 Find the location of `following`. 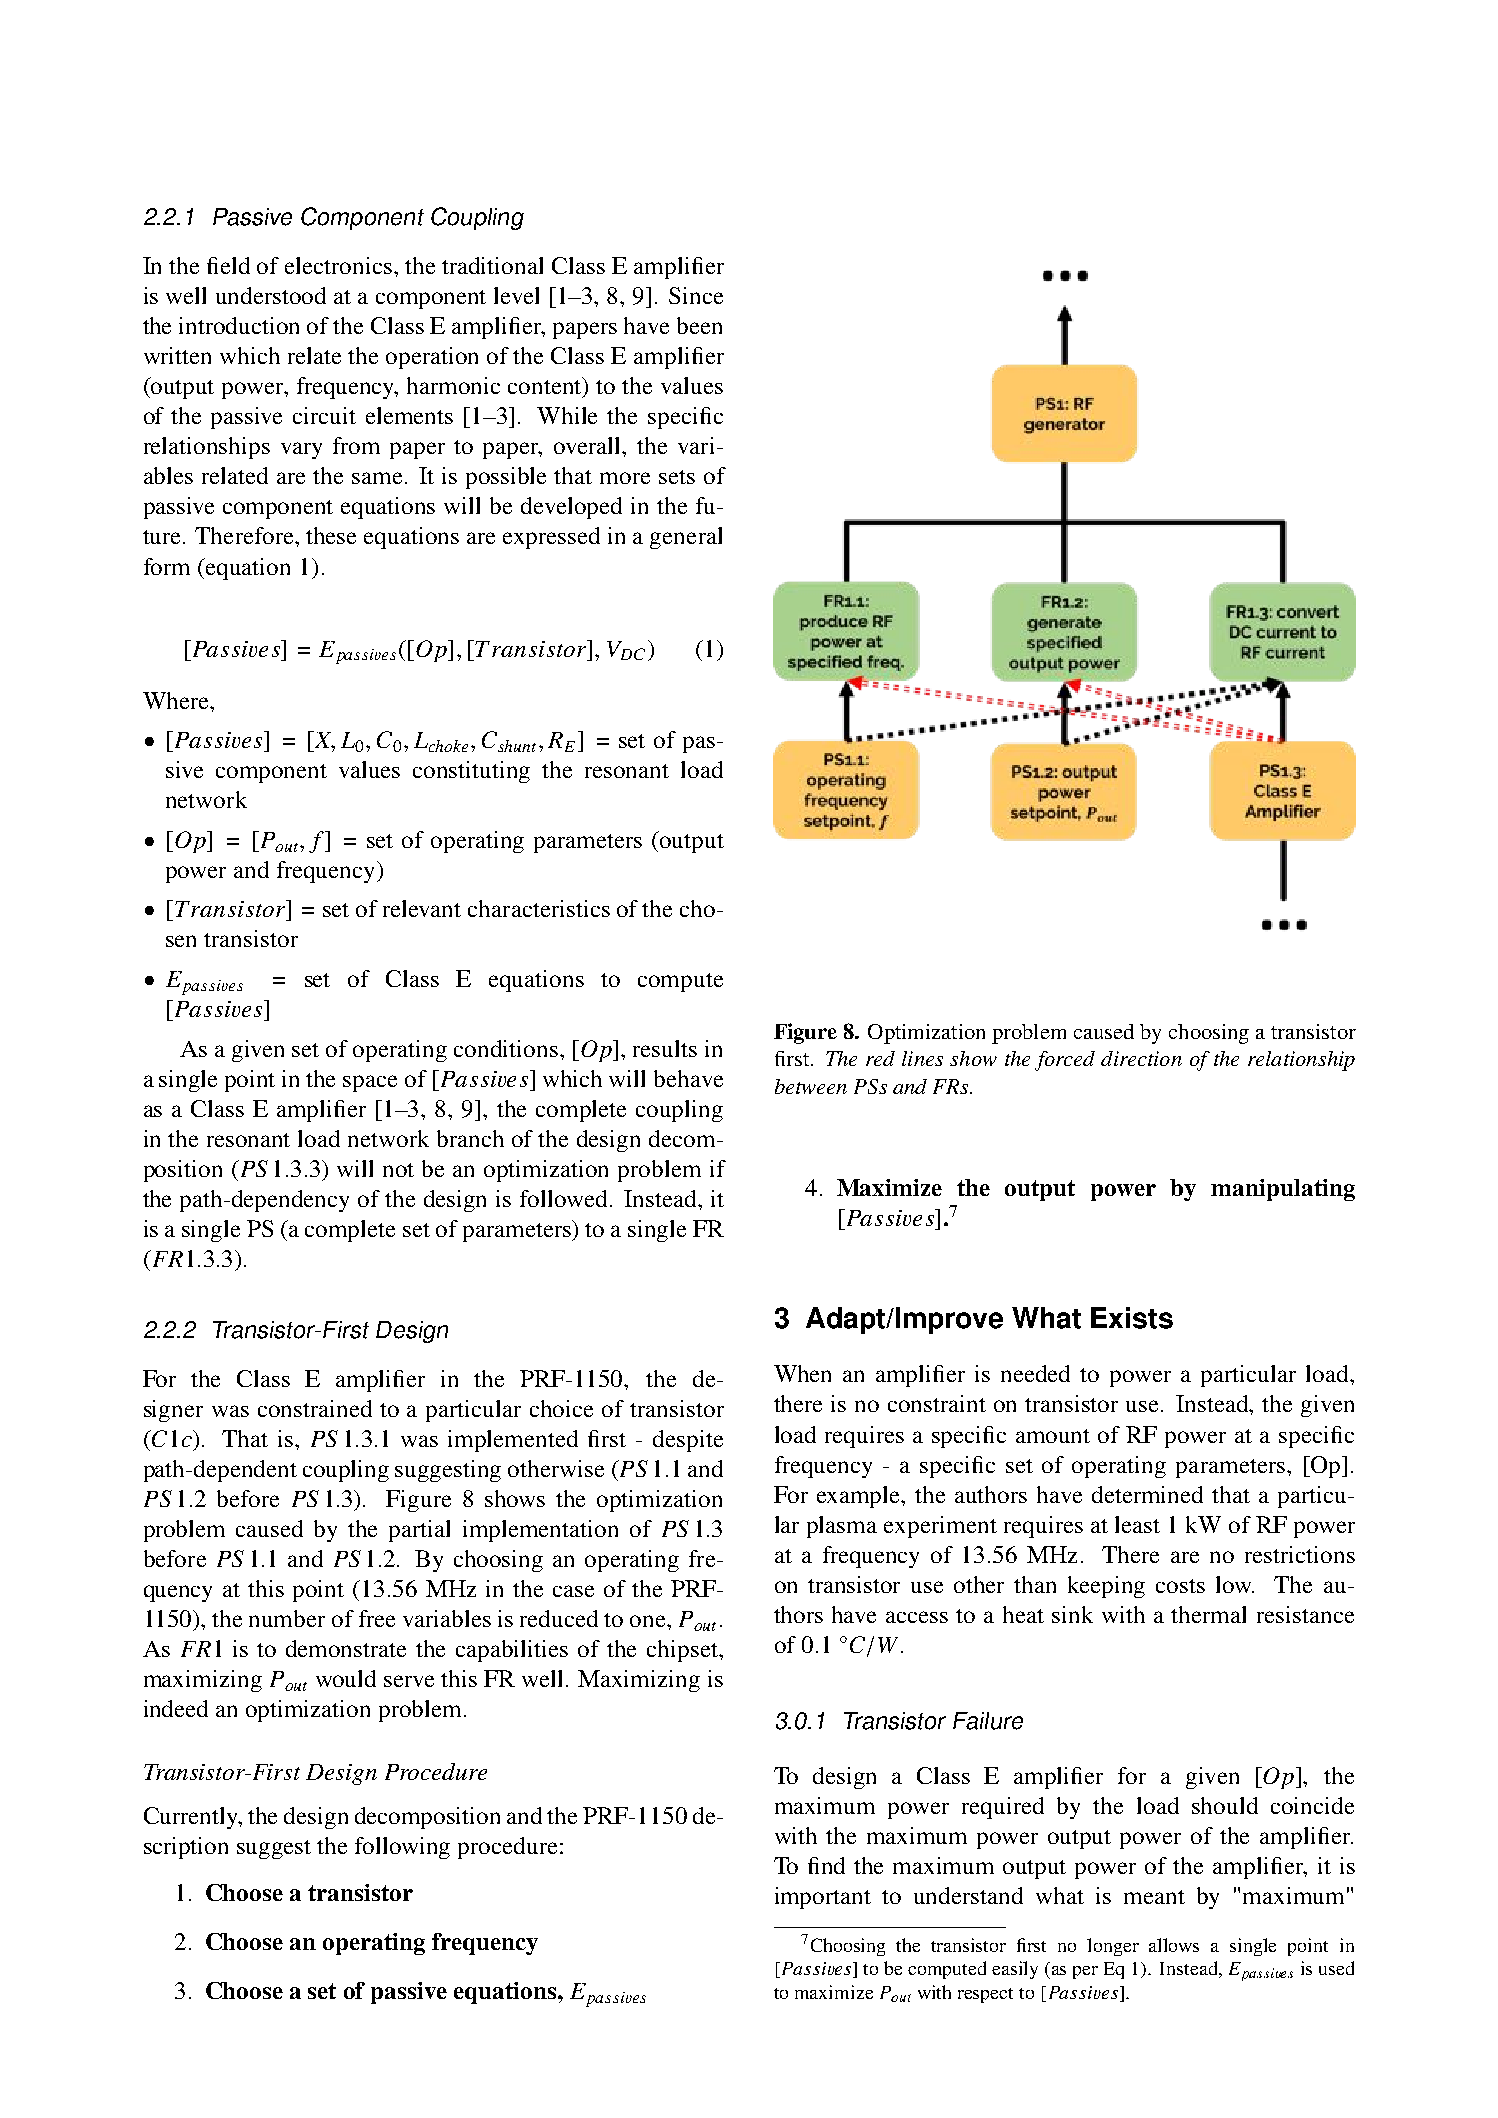

following is located at coordinates (402, 1848).
